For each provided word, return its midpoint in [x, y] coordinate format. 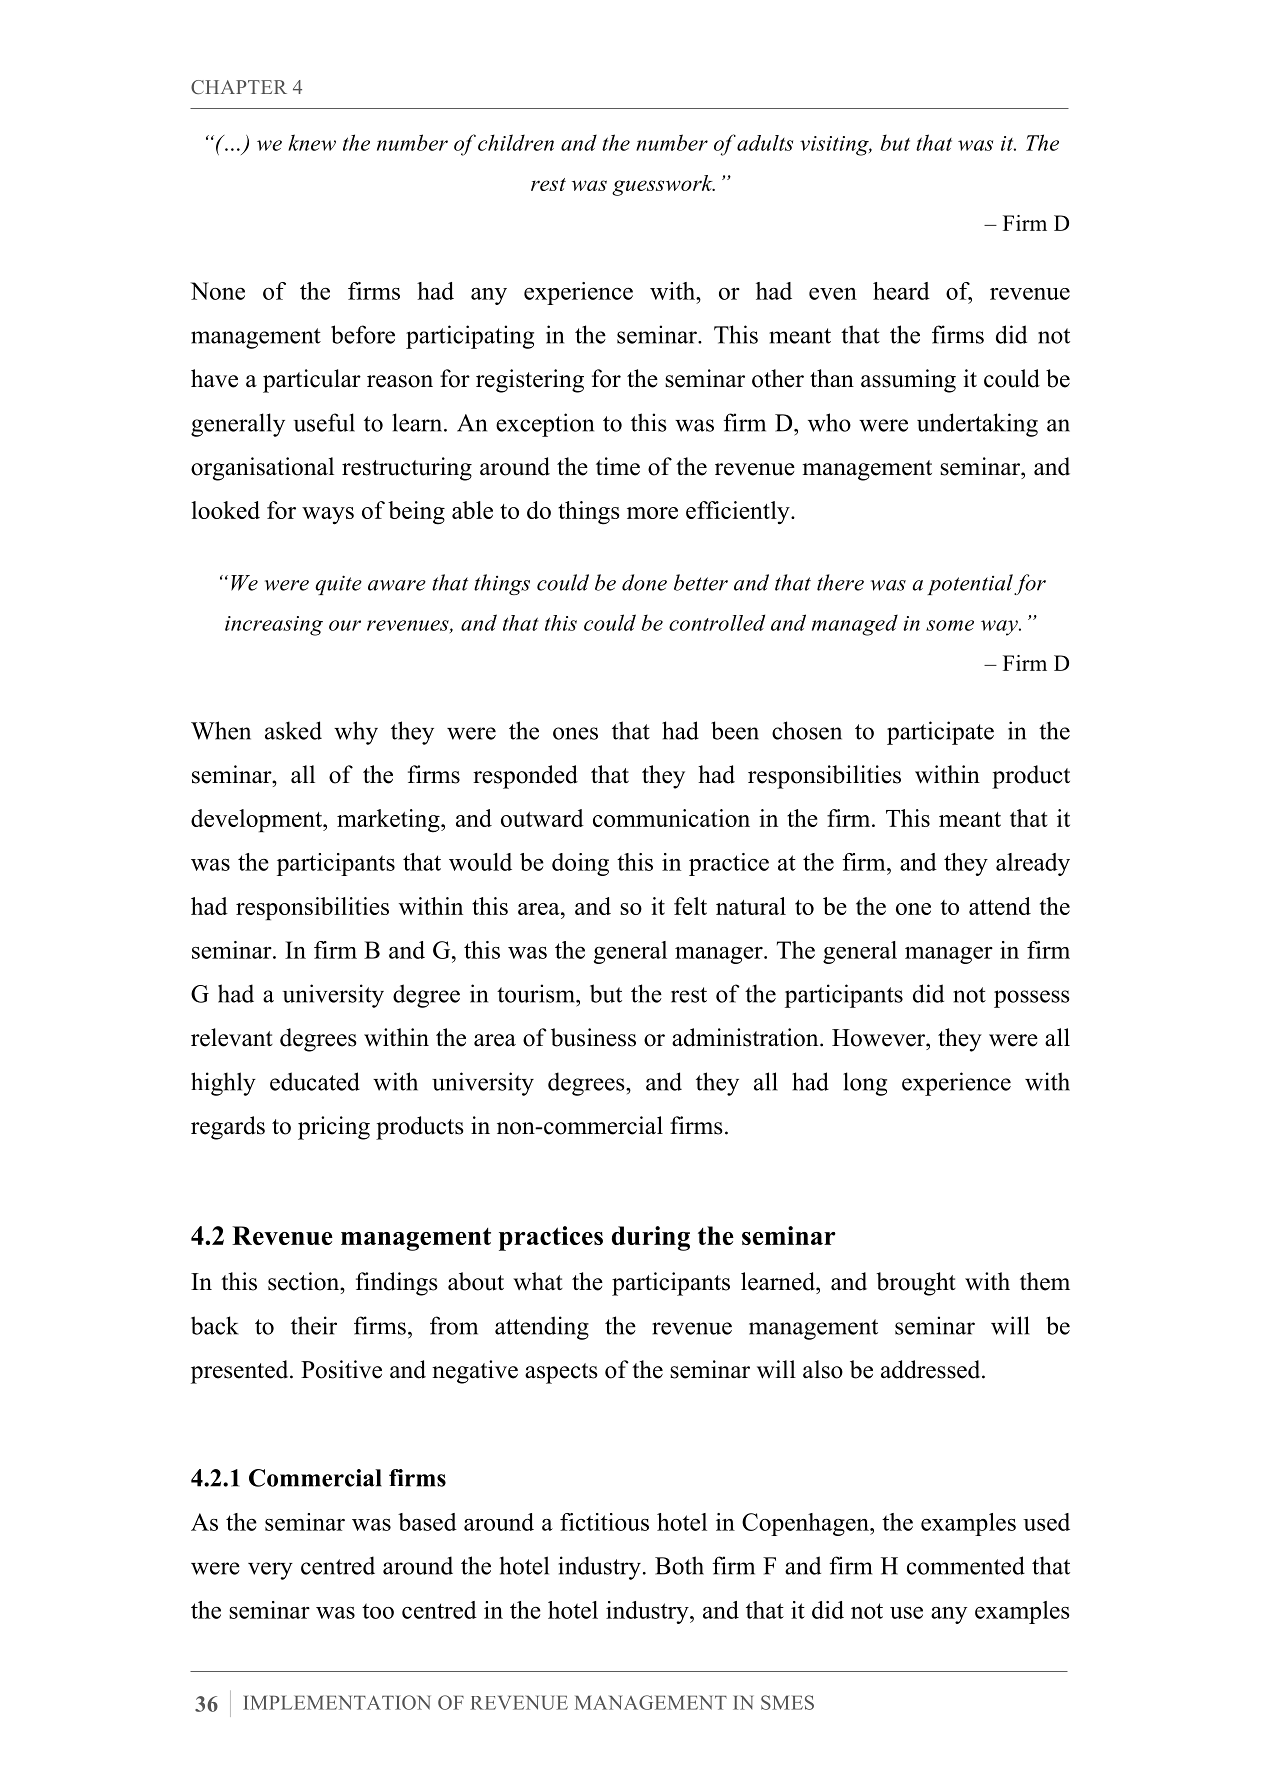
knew [312, 142]
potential [970, 584]
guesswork [663, 185]
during [651, 1238]
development [258, 820]
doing [580, 864]
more [652, 513]
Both [679, 1565]
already [1033, 864]
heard [901, 291]
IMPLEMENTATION [337, 1702]
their [314, 1325]
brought [916, 1284]
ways [328, 515]
